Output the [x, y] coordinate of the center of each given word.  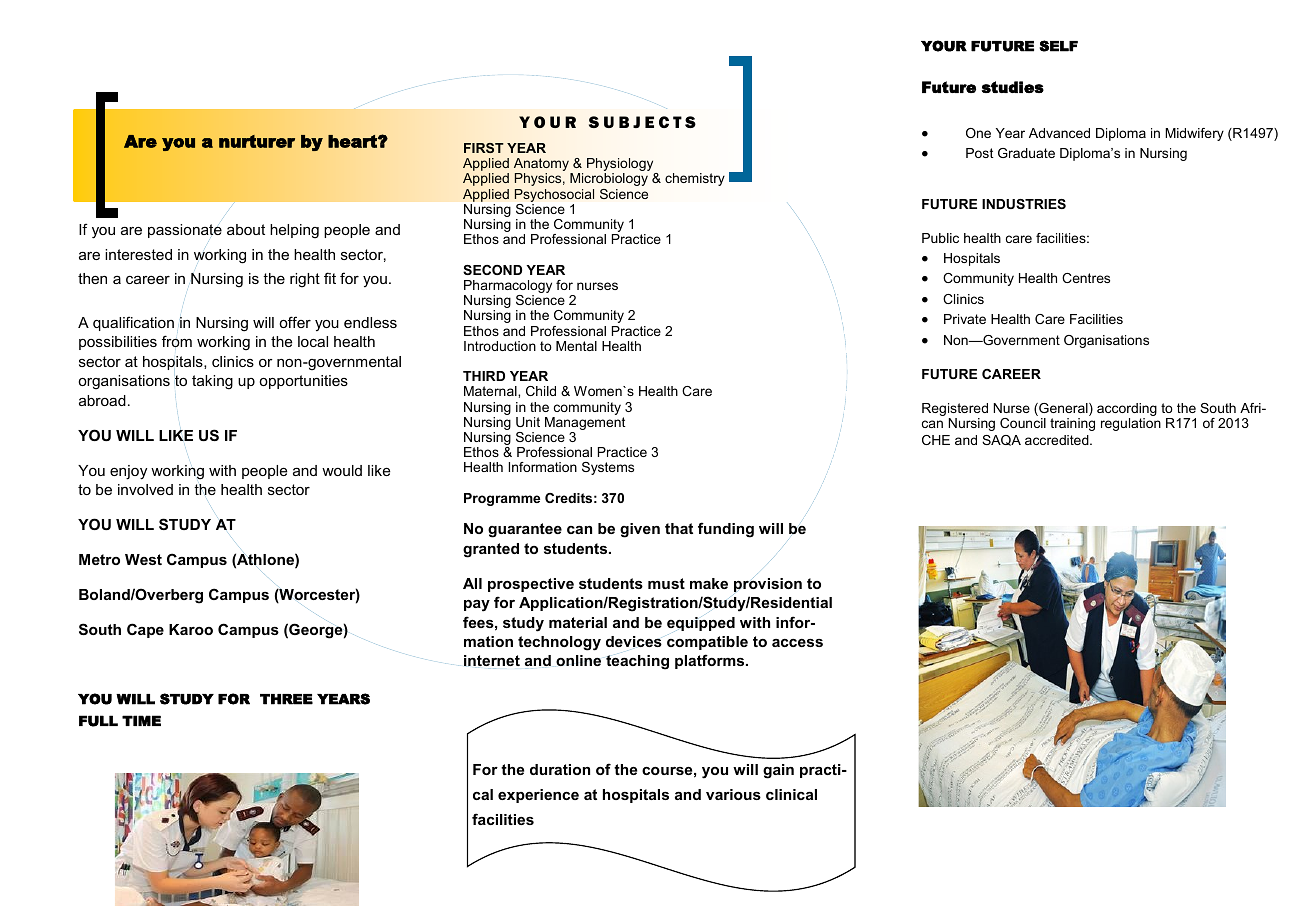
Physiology [621, 166]
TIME [141, 720]
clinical [791, 794]
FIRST [484, 148]
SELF [1058, 46]
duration [560, 769]
